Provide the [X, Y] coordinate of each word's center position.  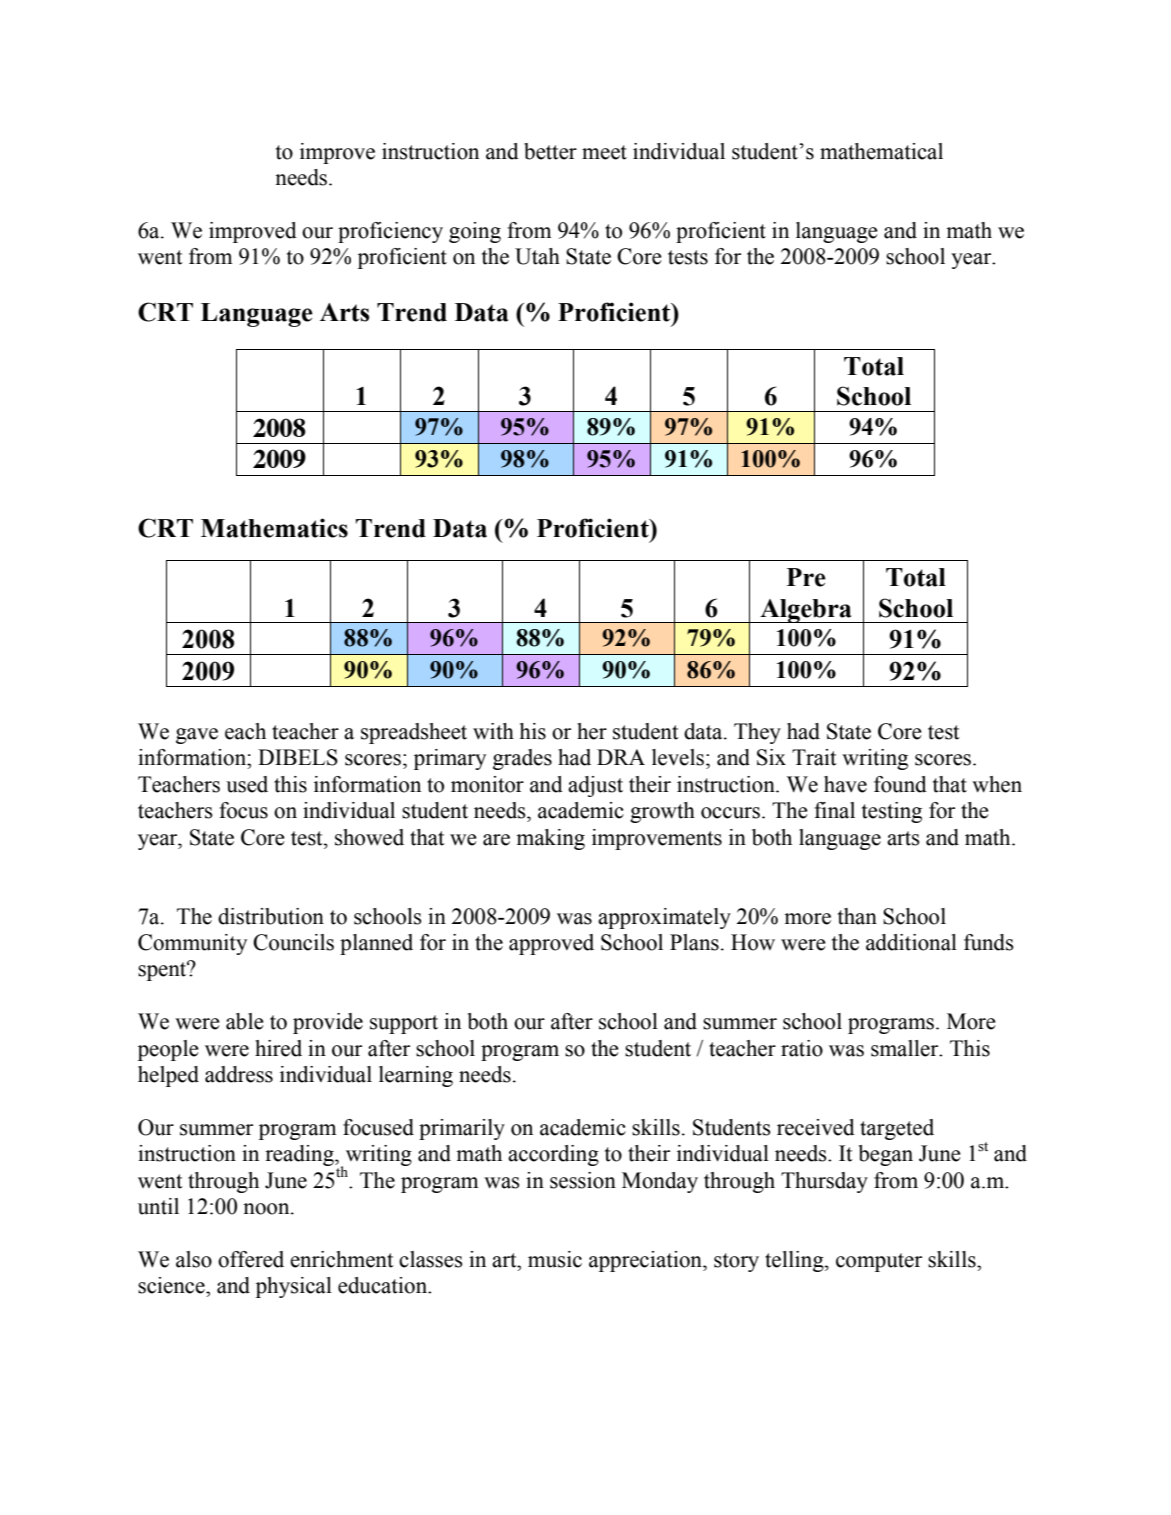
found [900, 784]
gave [197, 736]
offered [251, 1259]
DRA [621, 757]
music [555, 1259]
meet [604, 152]
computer [879, 1262]
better [550, 151]
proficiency [390, 232]
